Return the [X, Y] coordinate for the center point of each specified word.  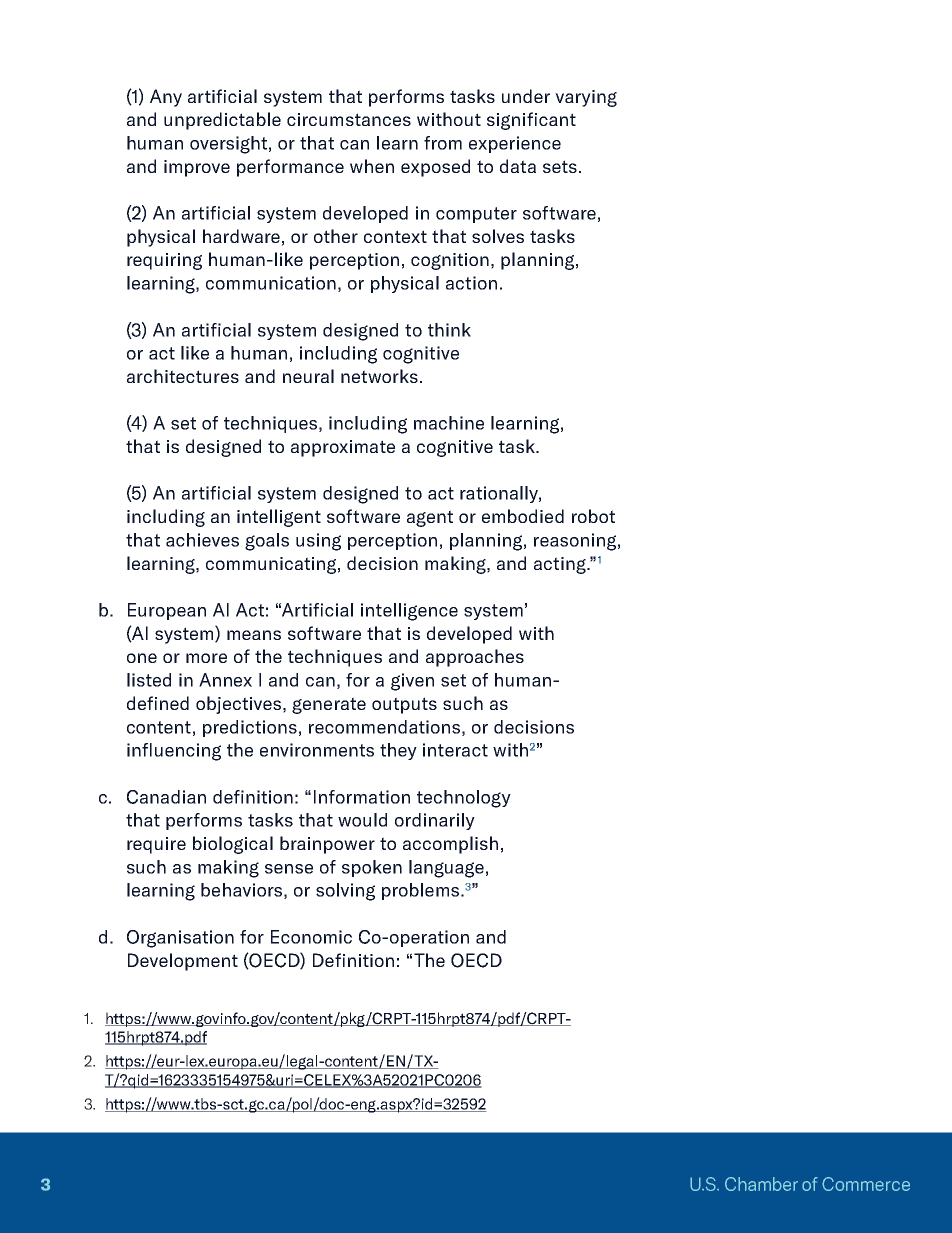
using [318, 542]
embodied [523, 516]
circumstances [349, 119]
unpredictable [222, 121]
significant [531, 121]
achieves [202, 540]
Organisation [180, 939]
